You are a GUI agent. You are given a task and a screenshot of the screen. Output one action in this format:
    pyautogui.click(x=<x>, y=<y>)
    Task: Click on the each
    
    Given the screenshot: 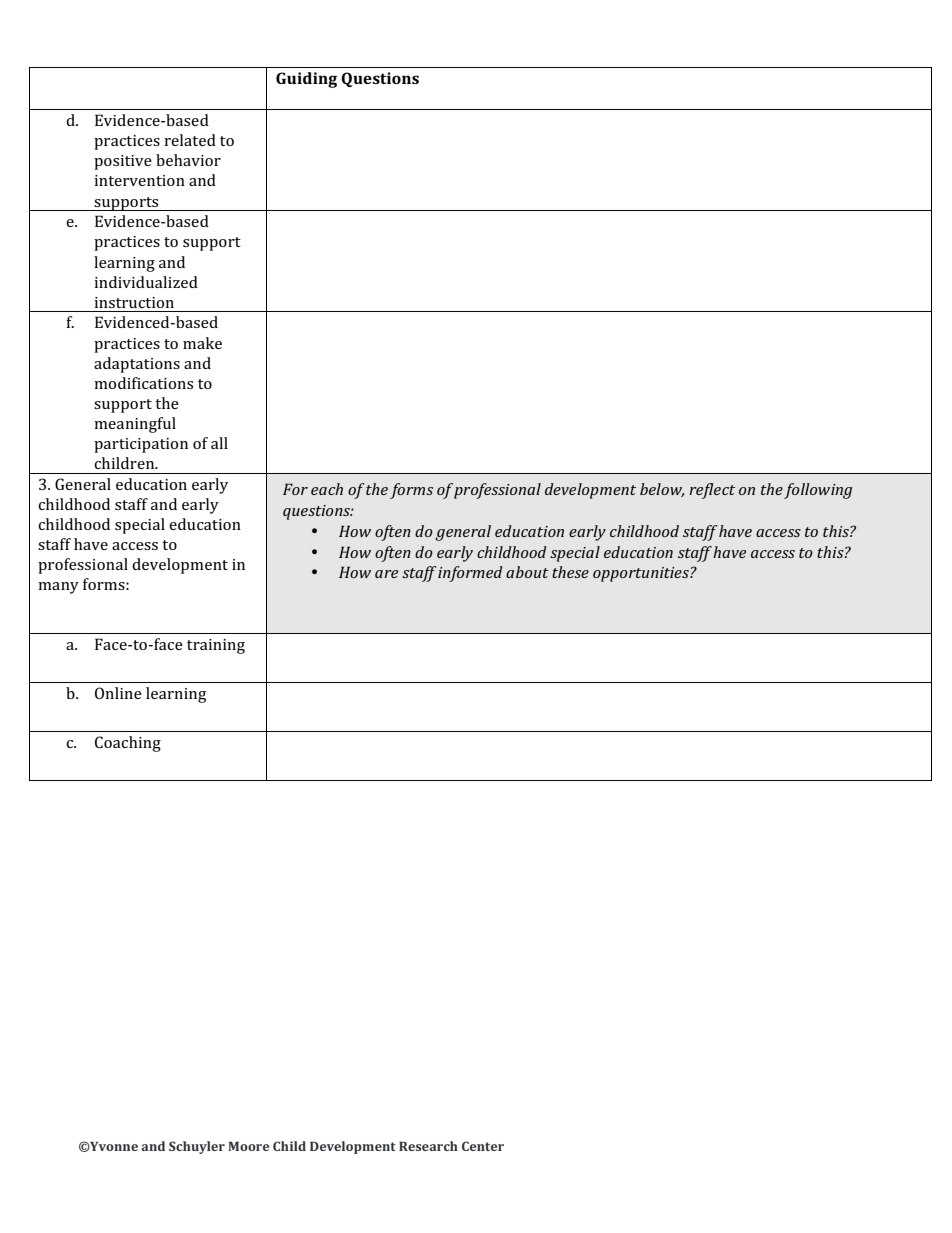 What is the action you would take?
    pyautogui.click(x=327, y=489)
